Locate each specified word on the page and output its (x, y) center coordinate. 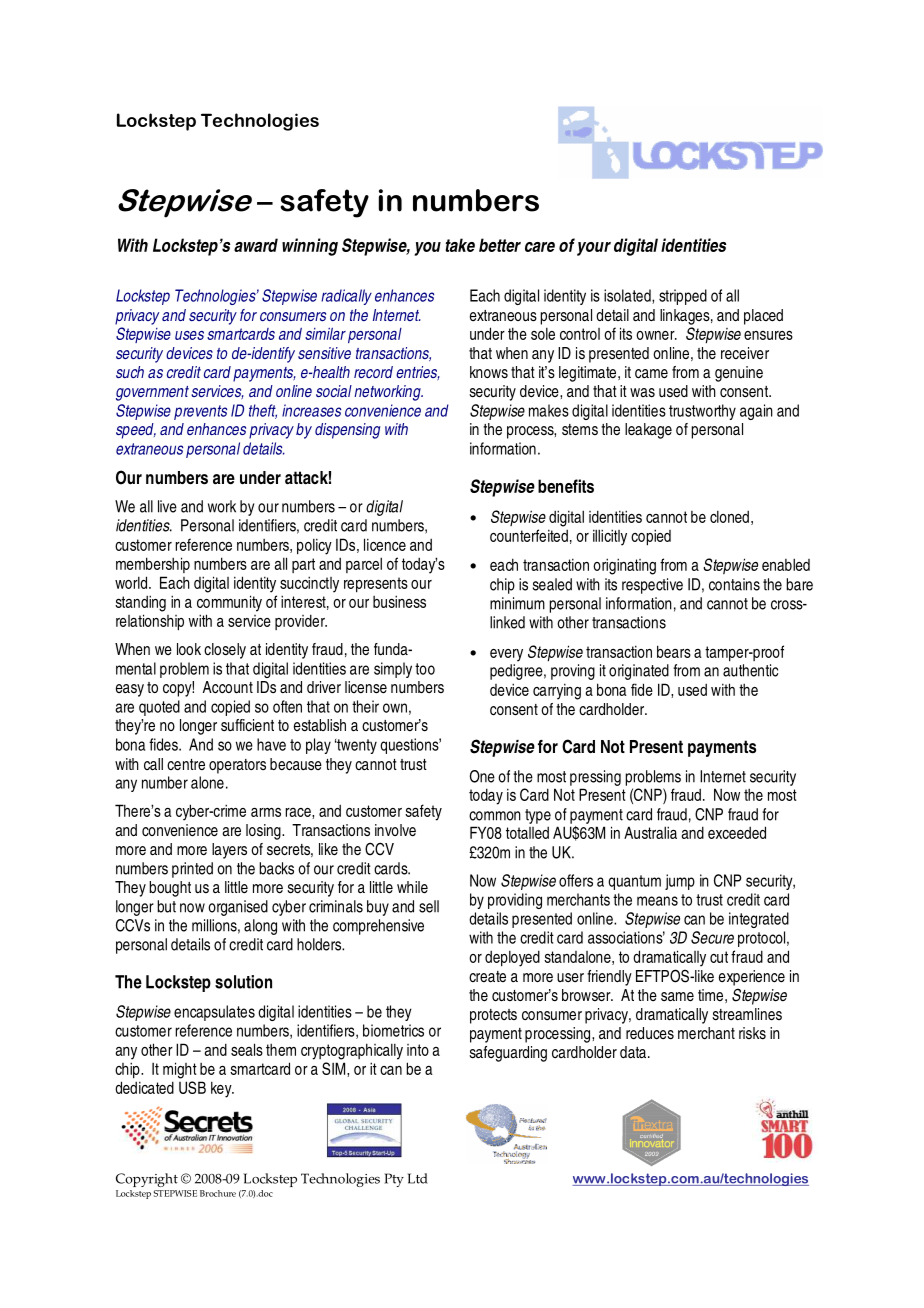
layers (229, 851)
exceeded (737, 832)
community (229, 603)
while (412, 887)
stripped (683, 297)
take (460, 245)
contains (734, 584)
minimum (517, 603)
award (256, 245)
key (222, 1089)
